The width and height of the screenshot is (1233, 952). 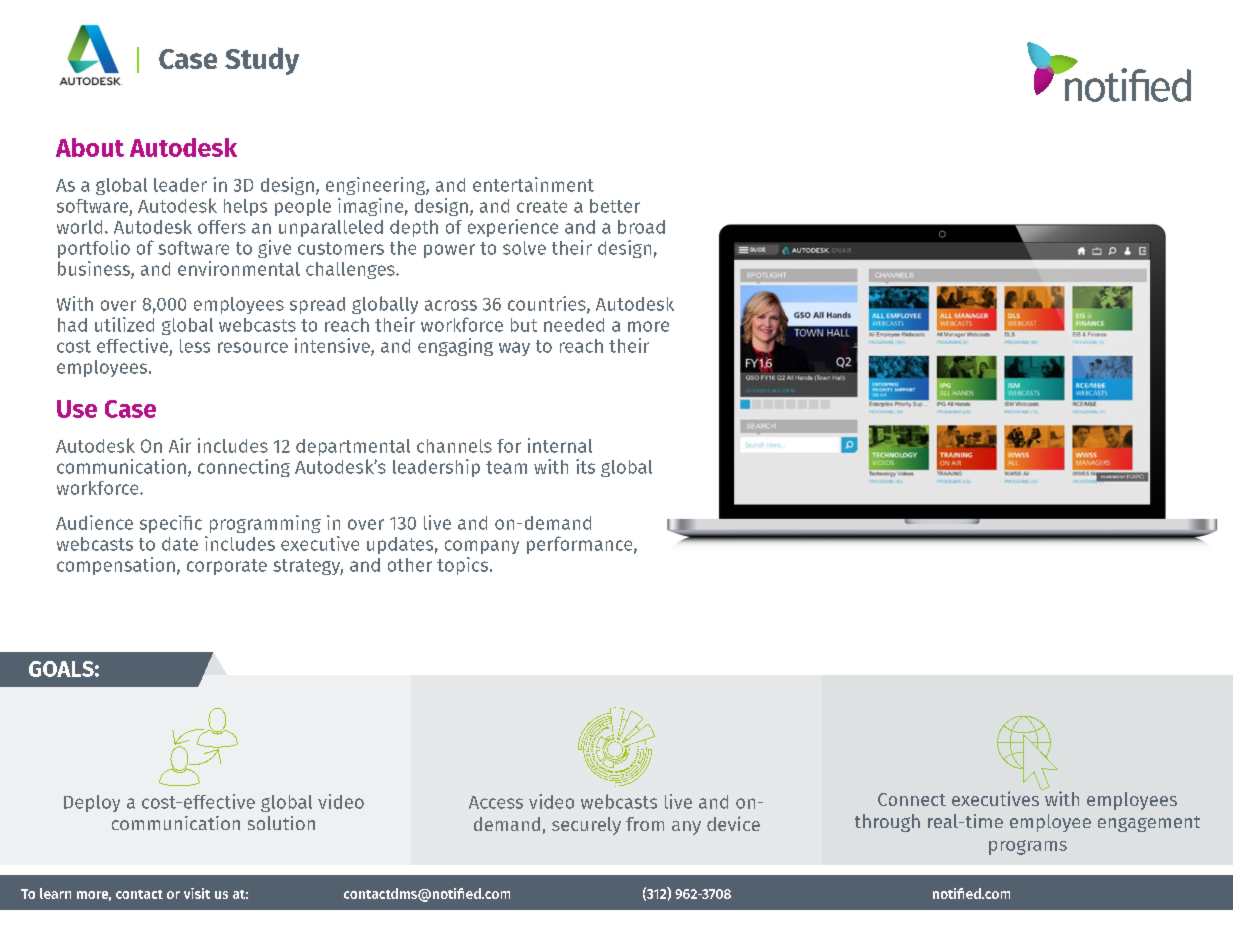 What do you see at coordinates (533, 184) in the screenshot?
I see `entertainment` at bounding box center [533, 184].
